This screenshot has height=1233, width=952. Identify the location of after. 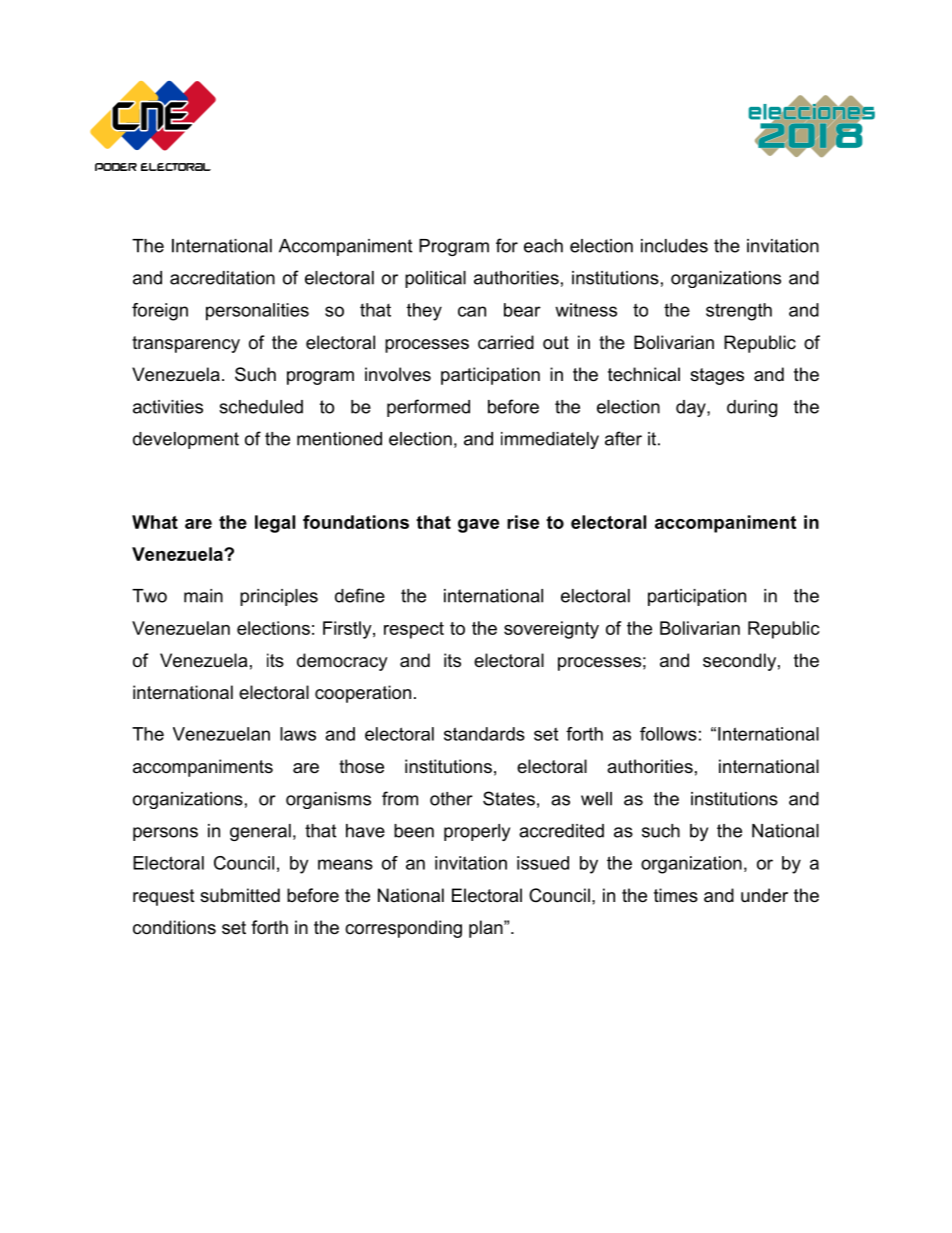
(623, 438).
